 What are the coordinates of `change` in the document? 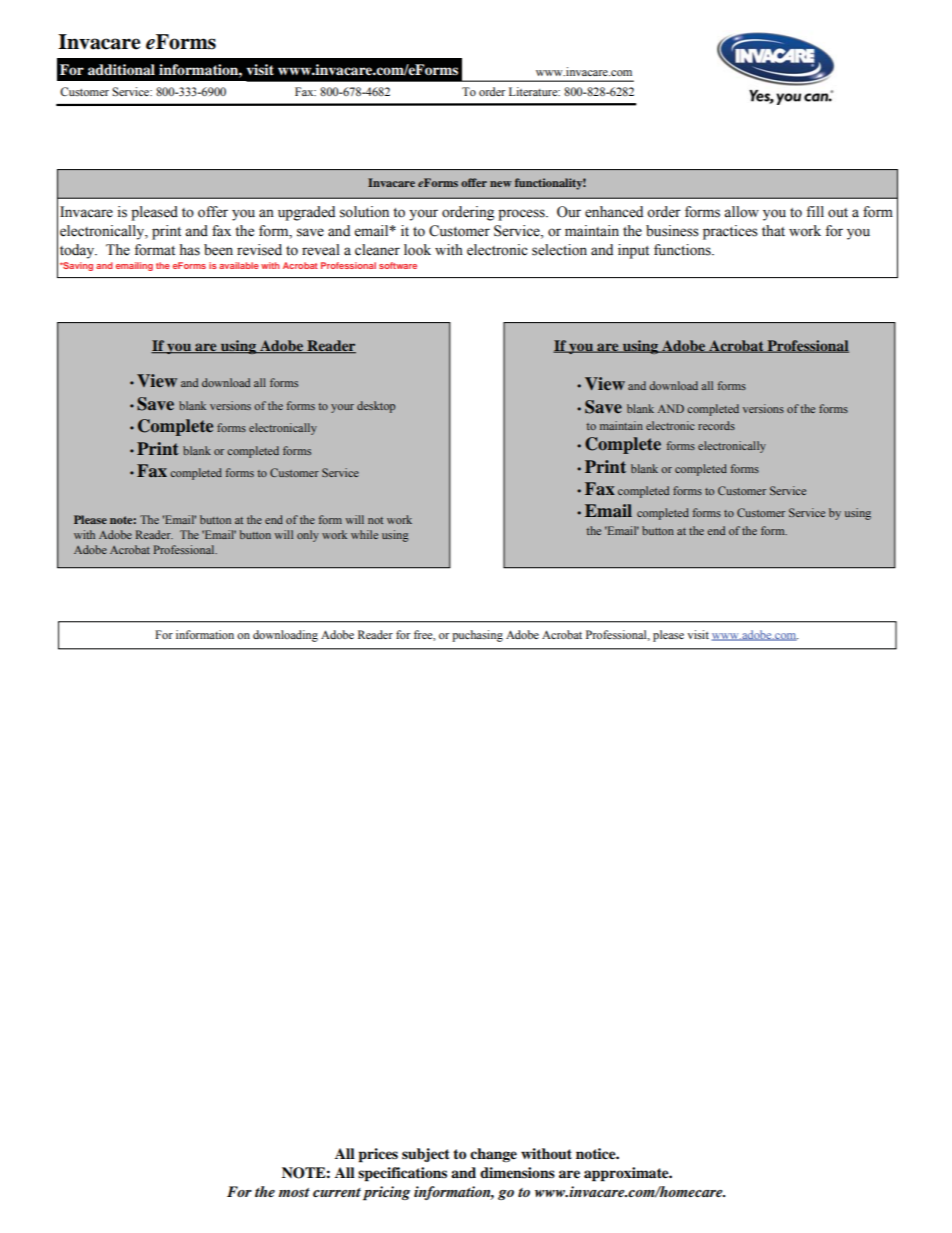 It's located at (493, 1155).
